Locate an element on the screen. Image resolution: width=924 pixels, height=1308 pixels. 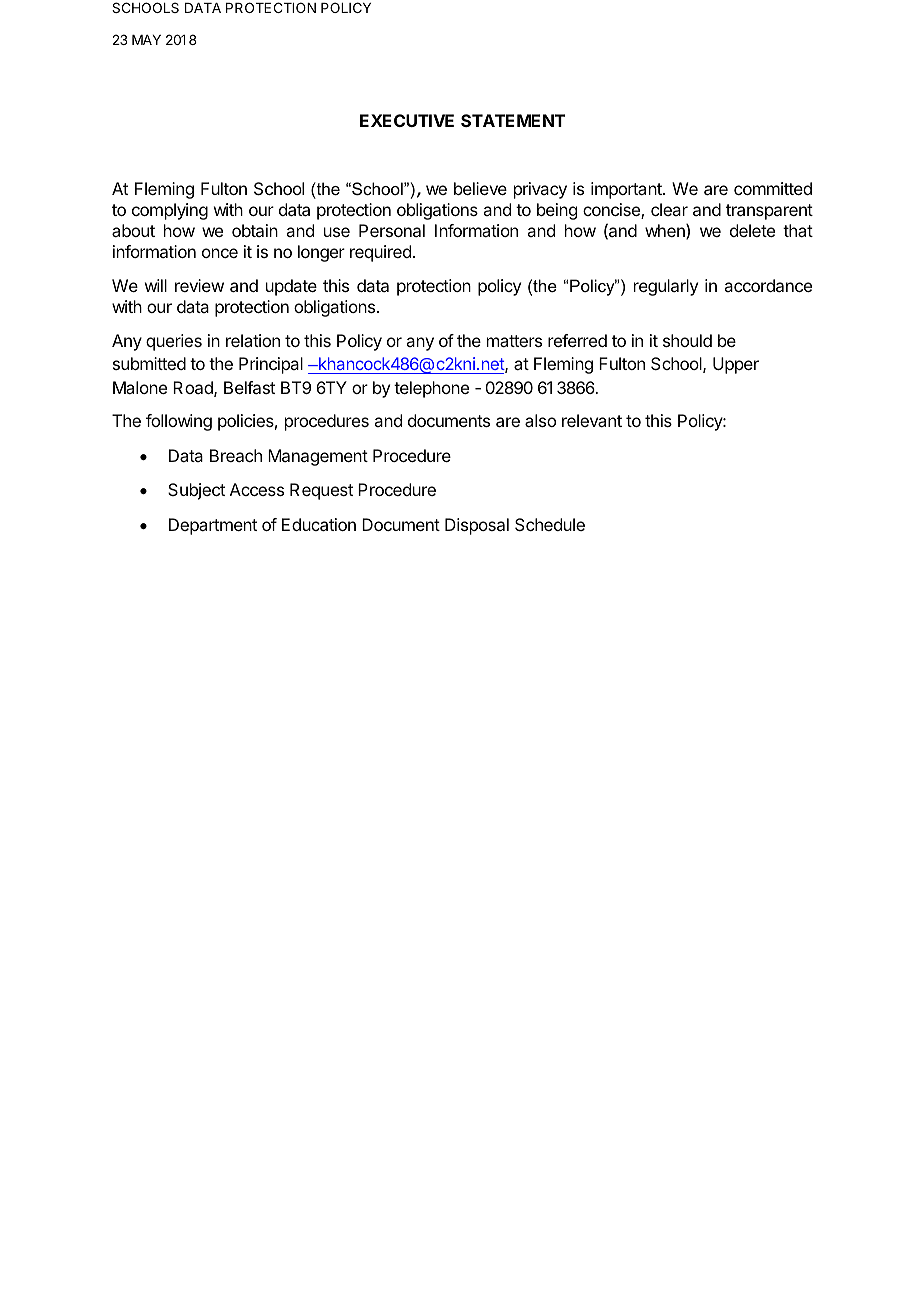
Department is located at coordinates (213, 526).
